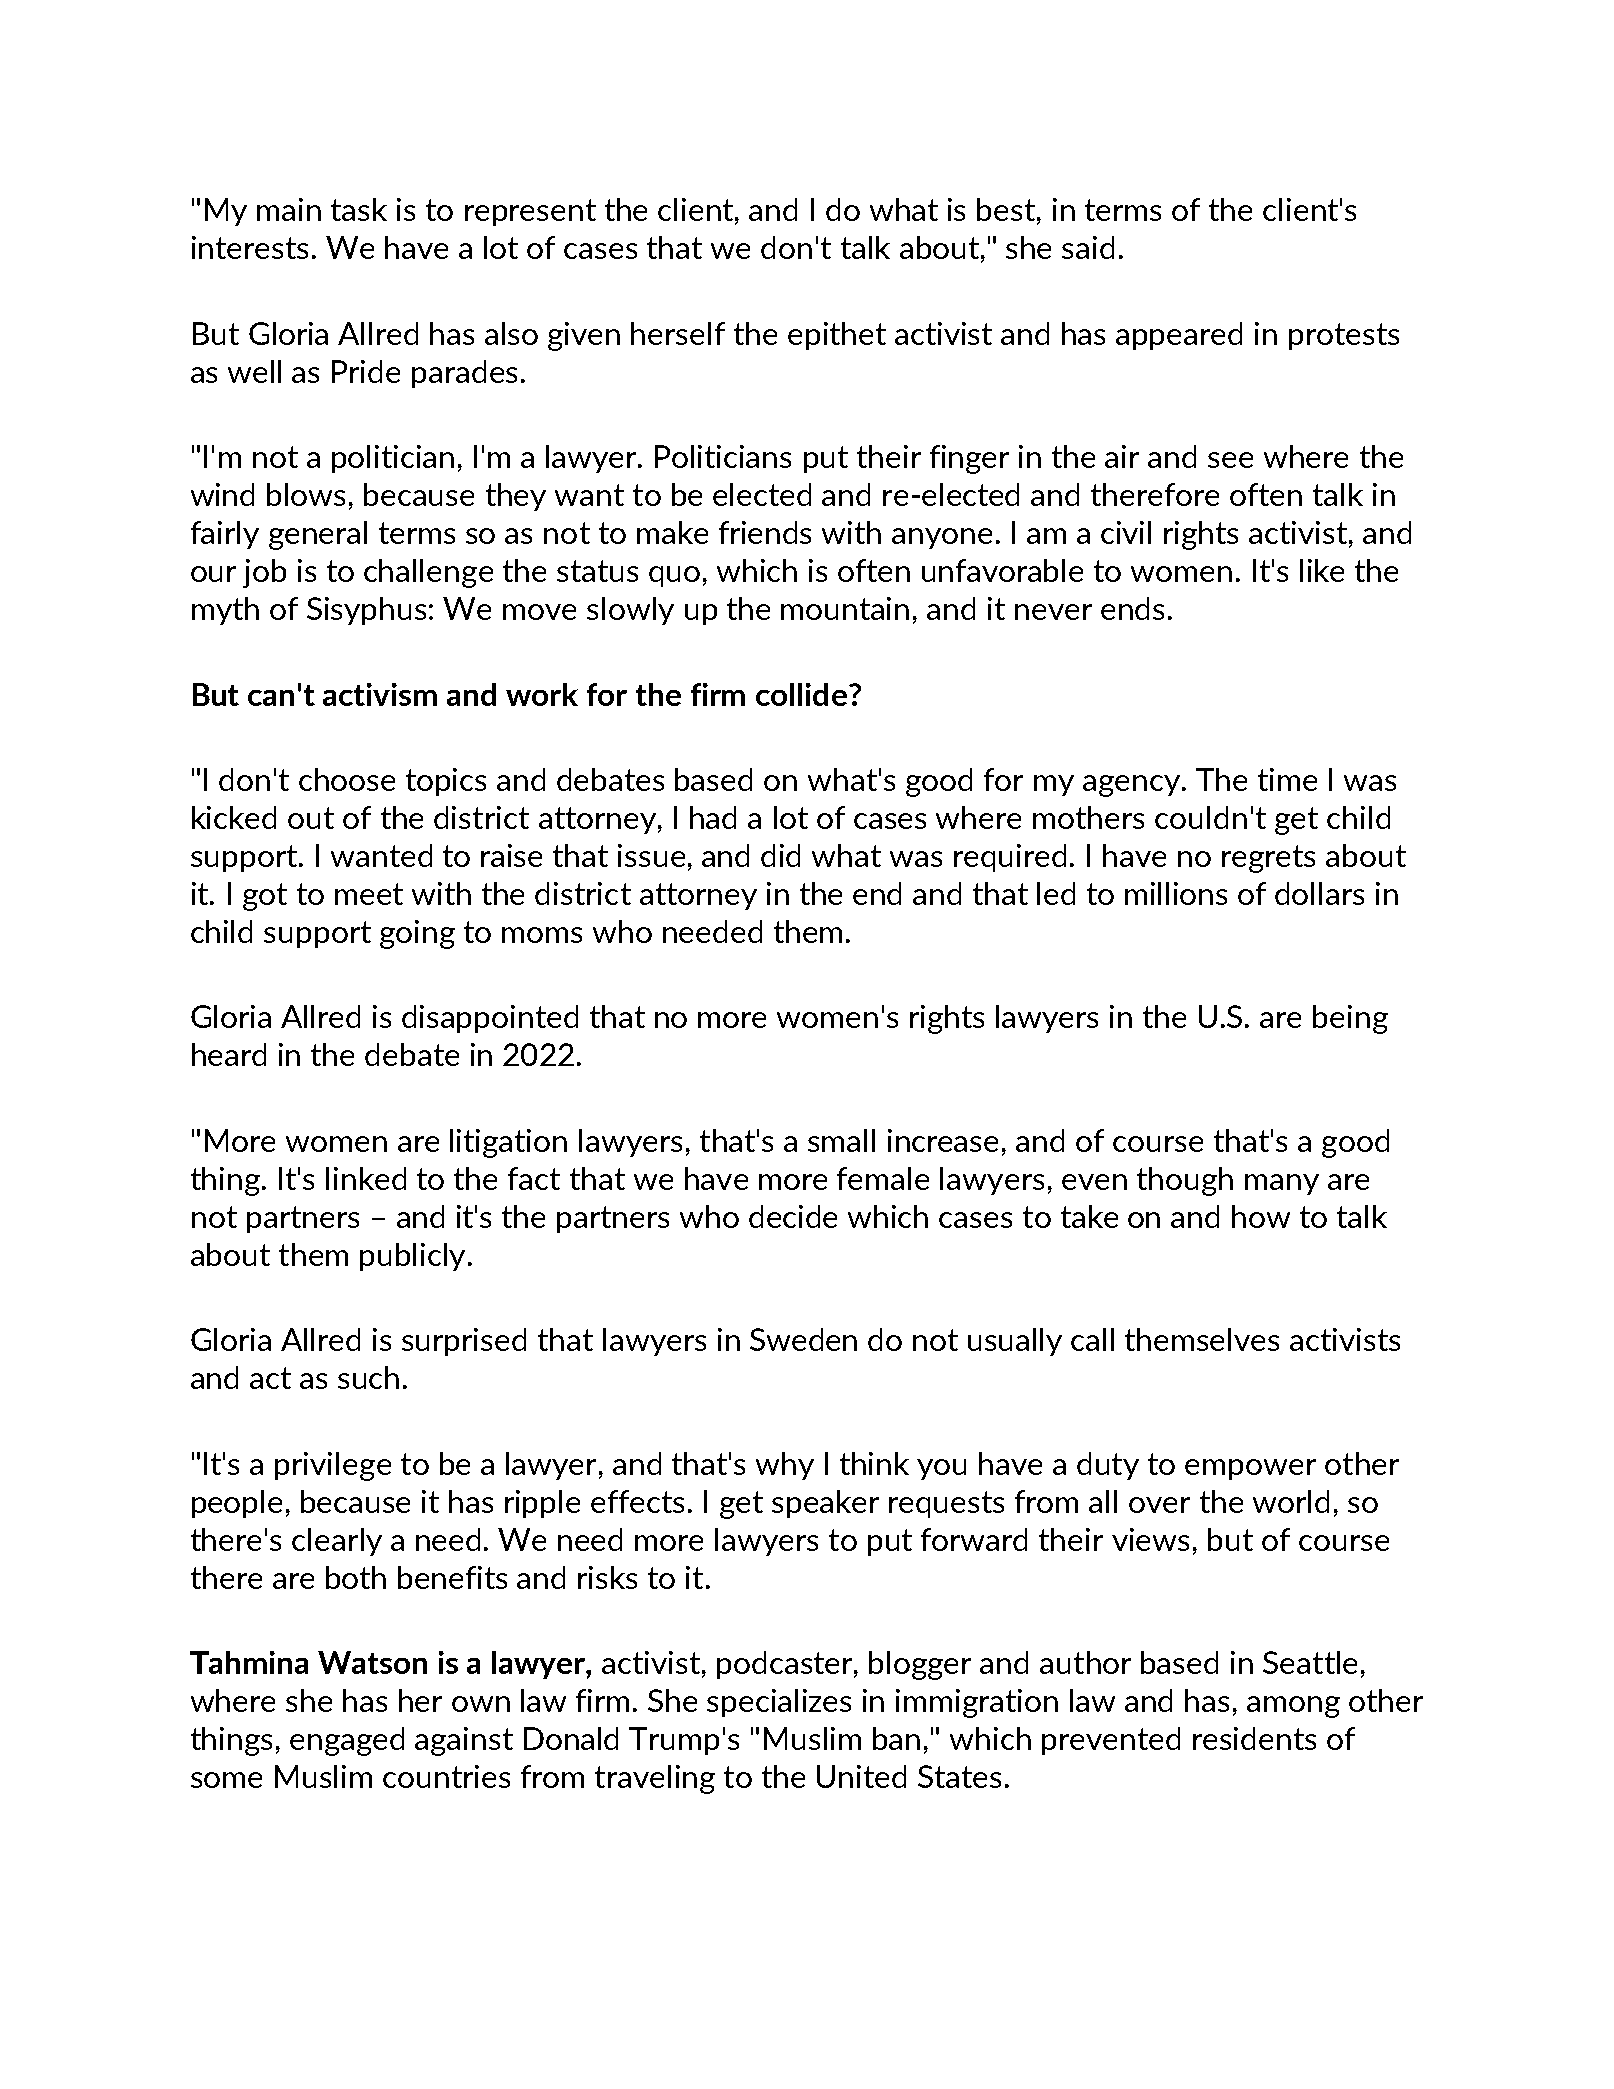  Describe the element at coordinates (801, 694) in the screenshot. I see `collide` at that location.
